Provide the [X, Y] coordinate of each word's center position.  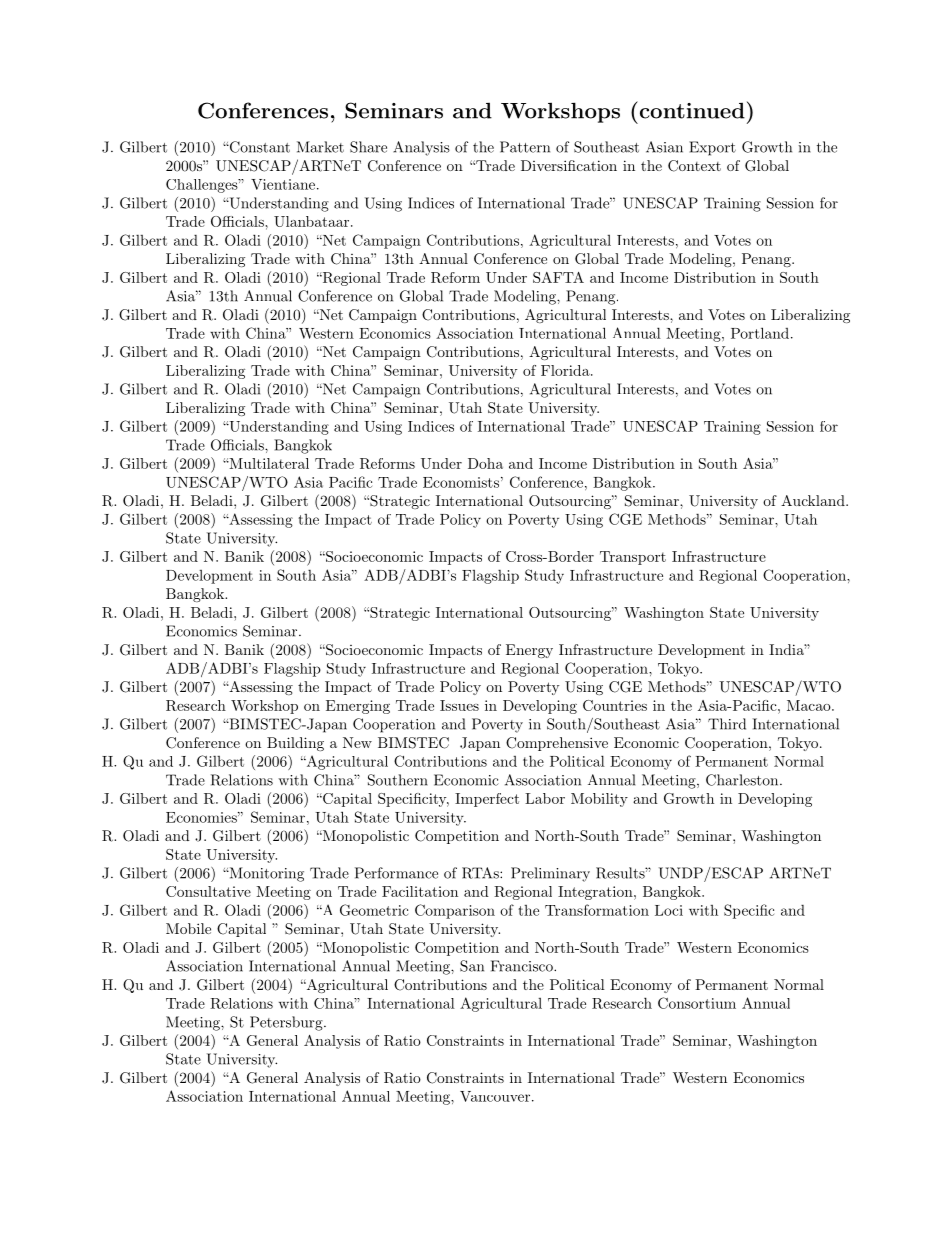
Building [295, 744]
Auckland [813, 500]
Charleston [742, 780]
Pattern [525, 147]
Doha [485, 463]
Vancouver [495, 1096]
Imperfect [487, 800]
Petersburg [287, 1023]
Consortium [697, 1003]
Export [712, 148]
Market [320, 147]
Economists [461, 482]
